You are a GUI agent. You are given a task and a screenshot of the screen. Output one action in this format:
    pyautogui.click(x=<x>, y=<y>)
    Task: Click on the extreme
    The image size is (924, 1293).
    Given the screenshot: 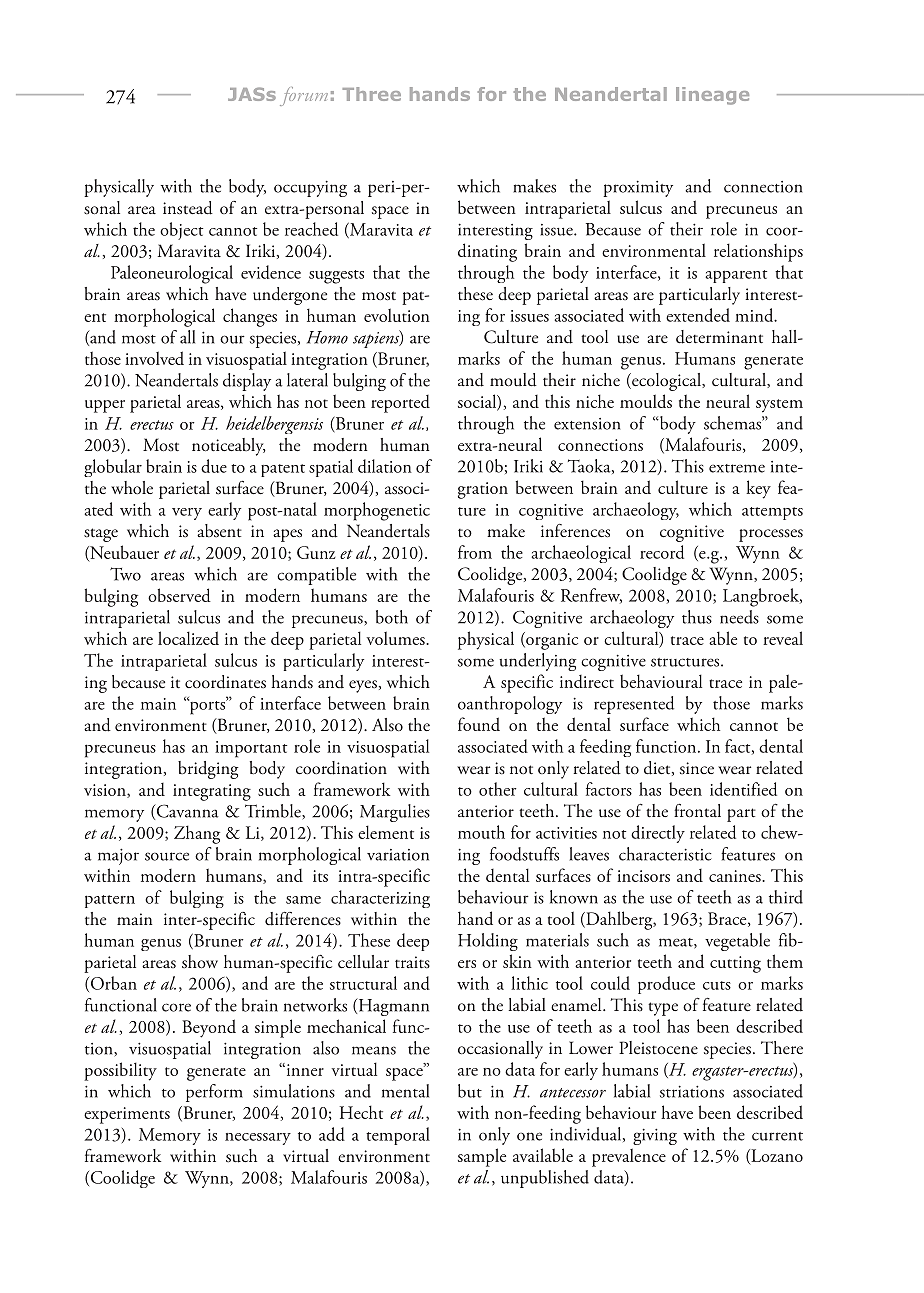 What is the action you would take?
    pyautogui.click(x=737, y=468)
